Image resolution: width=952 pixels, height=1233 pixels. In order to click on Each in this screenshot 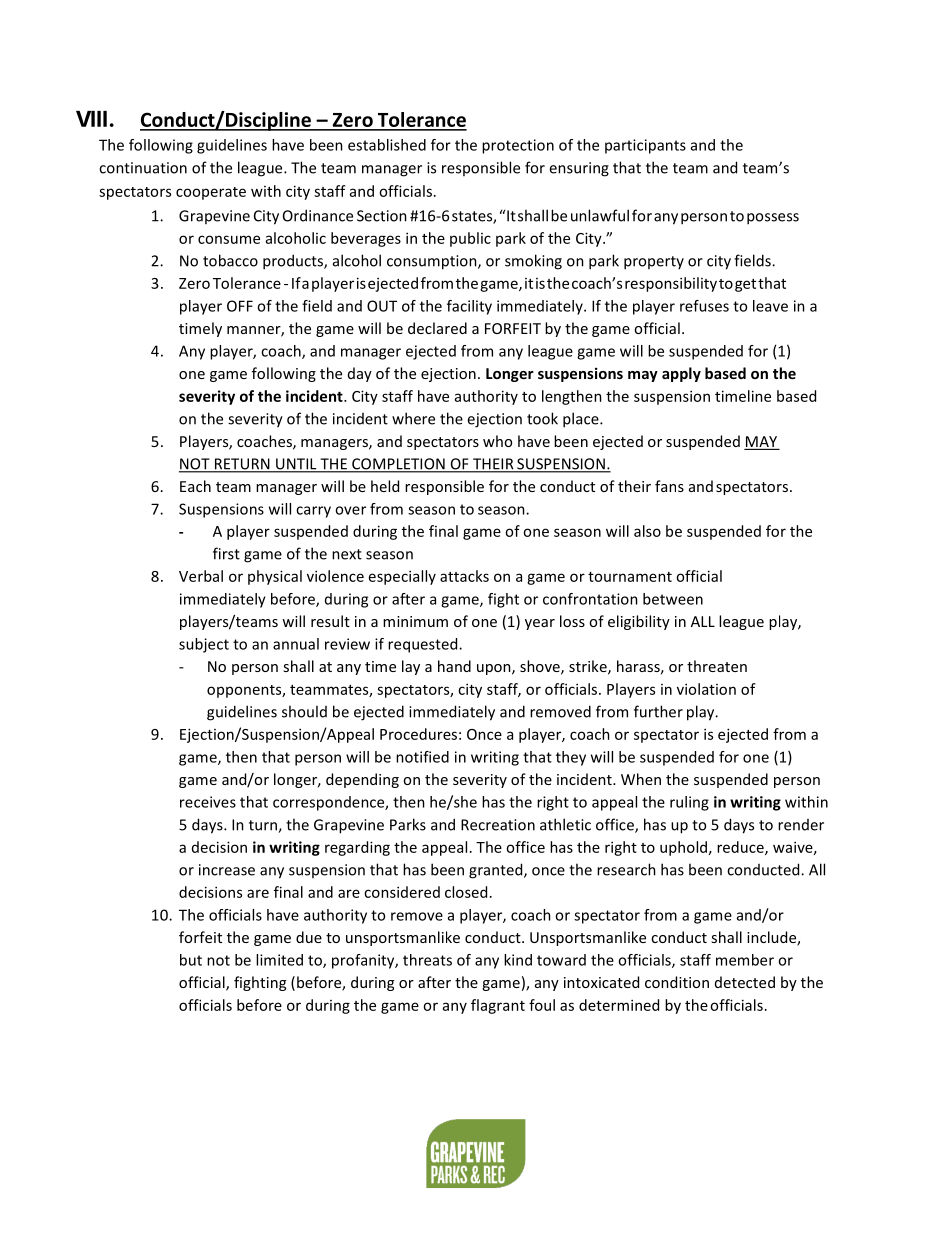, I will do `click(195, 486)`.
